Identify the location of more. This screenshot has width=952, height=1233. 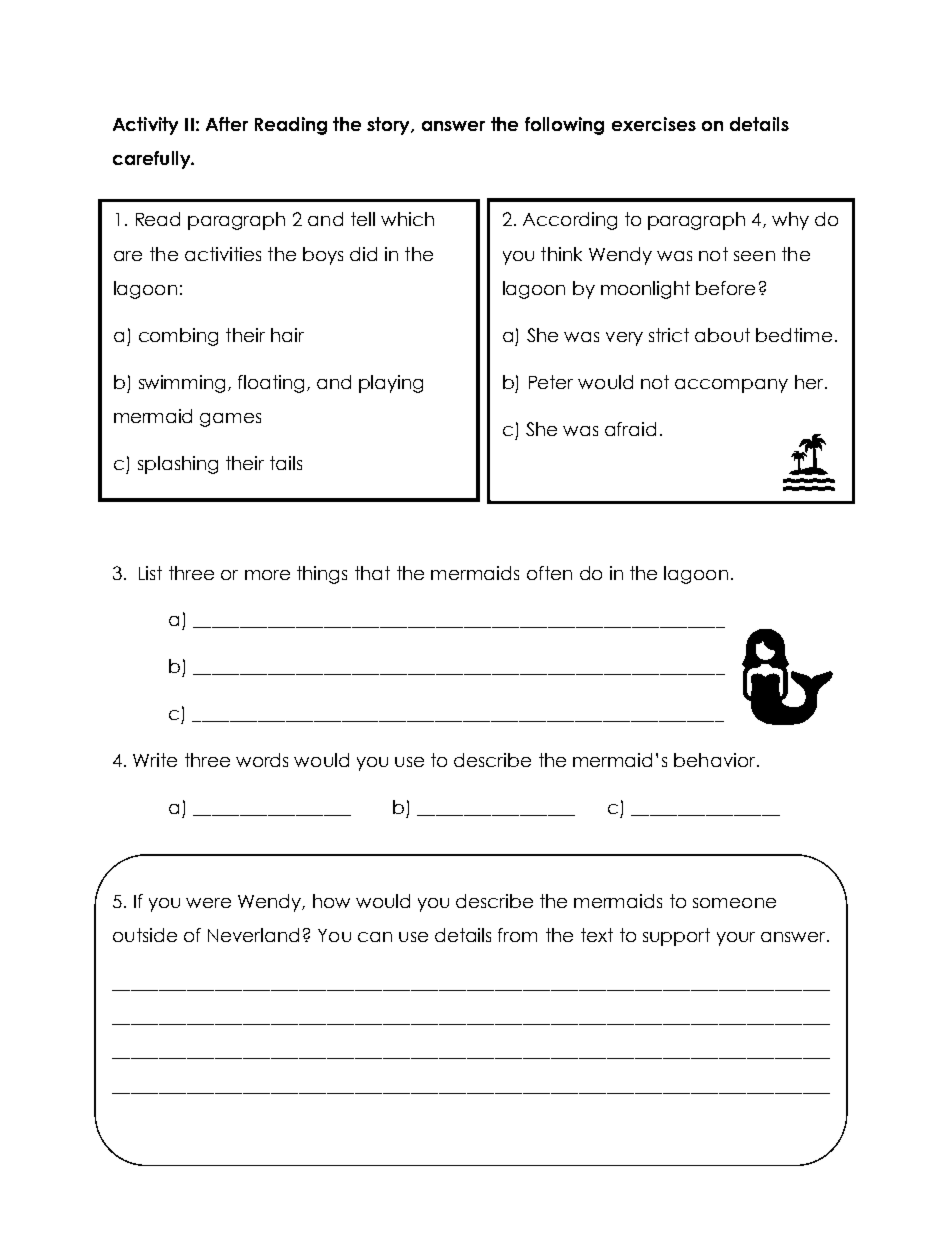
(267, 575).
